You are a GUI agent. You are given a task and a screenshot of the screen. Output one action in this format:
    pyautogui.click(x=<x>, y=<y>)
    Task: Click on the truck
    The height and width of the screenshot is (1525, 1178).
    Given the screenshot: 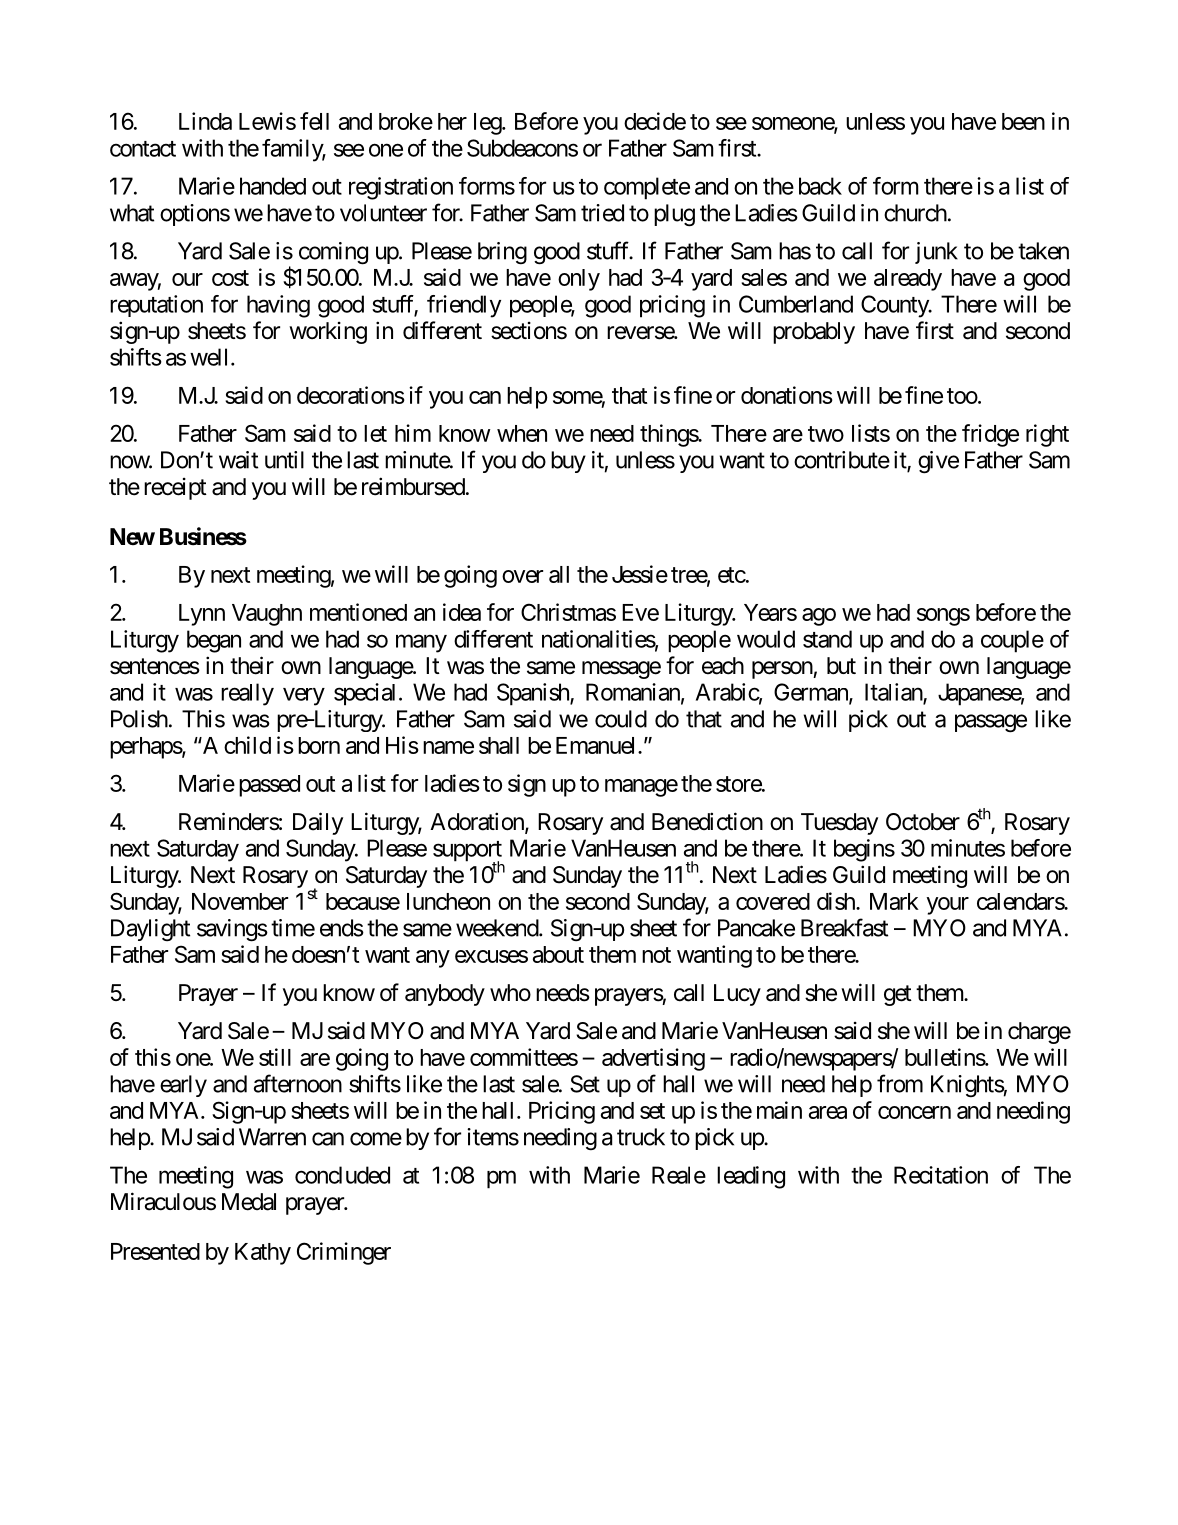 What is the action you would take?
    pyautogui.click(x=641, y=1137)
